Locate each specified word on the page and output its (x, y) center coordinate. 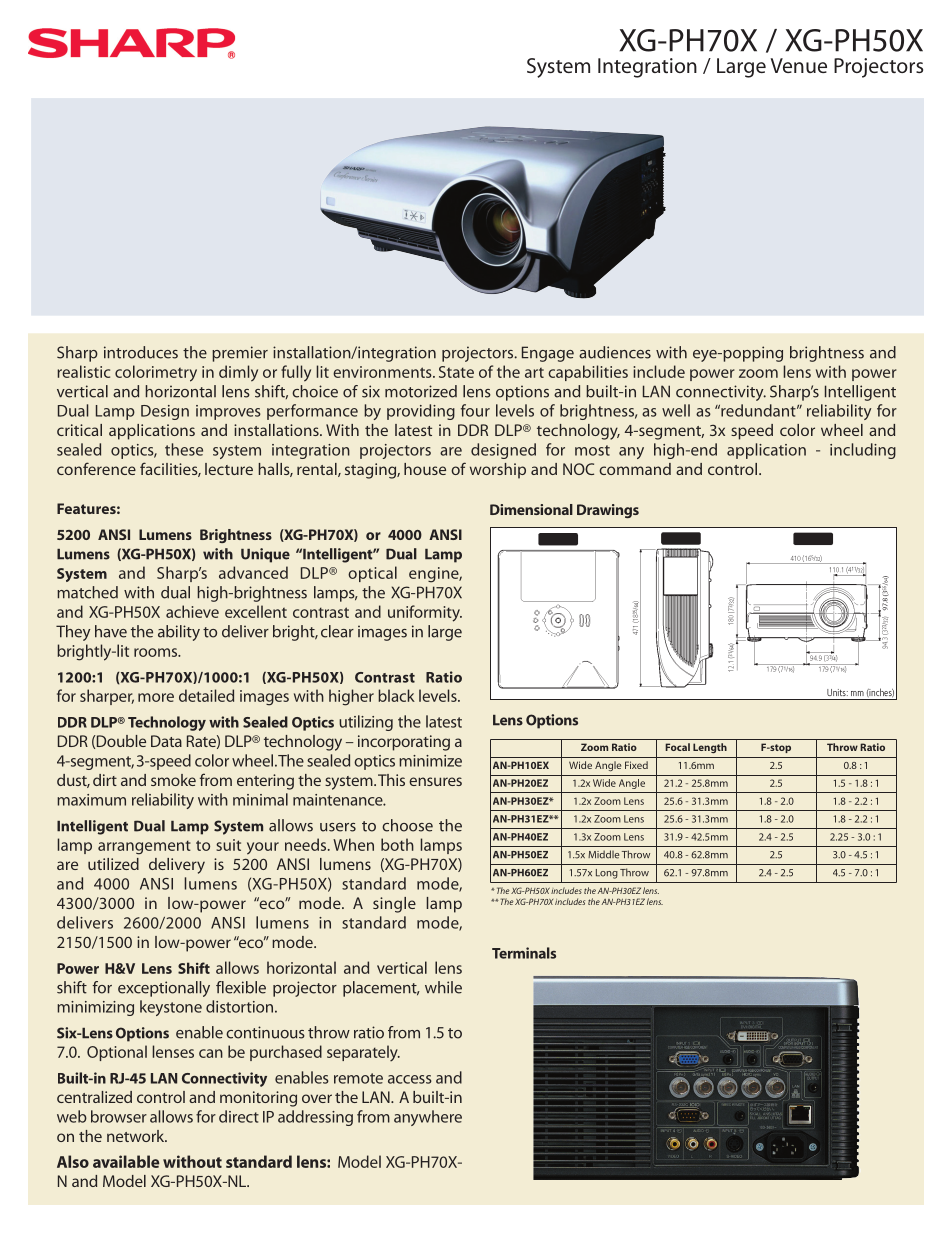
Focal (677, 747)
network (137, 1136)
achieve (192, 611)
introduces (141, 352)
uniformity (425, 613)
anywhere (428, 1118)
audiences (615, 352)
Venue (798, 65)
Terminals (524, 953)
